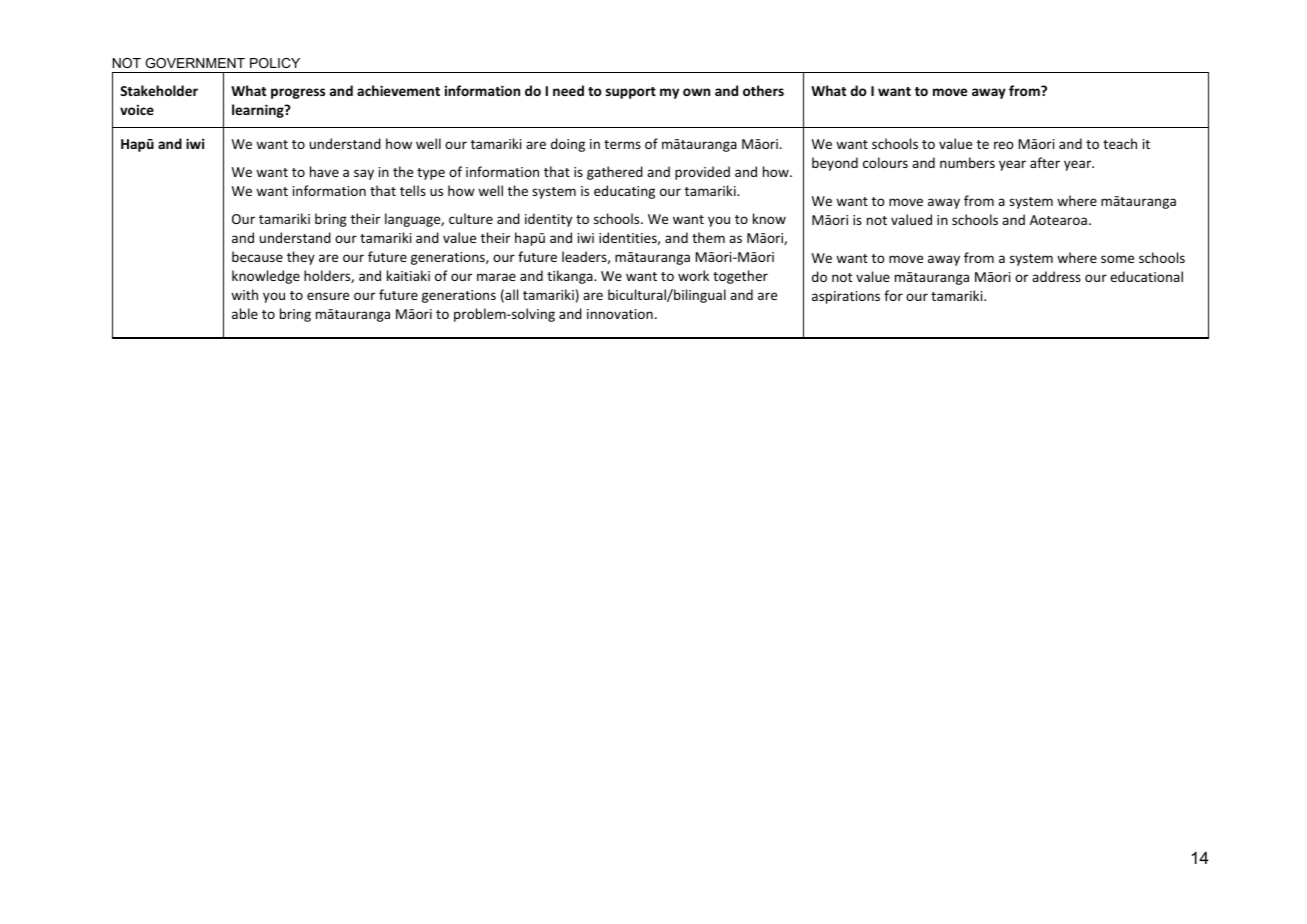 This screenshot has width=1307, height=924. I want to click on able, so click(245, 313).
